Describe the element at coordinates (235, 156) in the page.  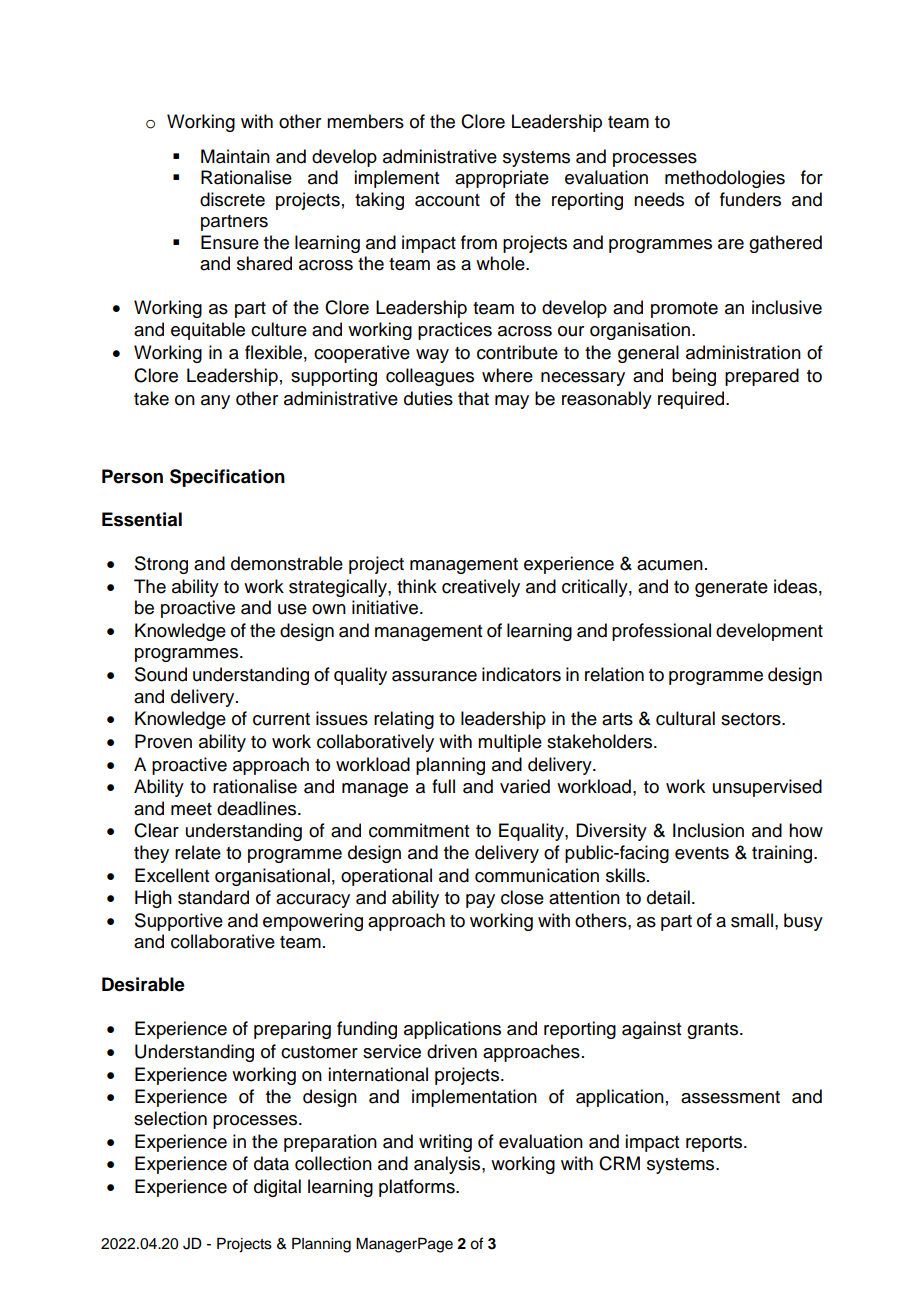
I see `Maintain` at that location.
